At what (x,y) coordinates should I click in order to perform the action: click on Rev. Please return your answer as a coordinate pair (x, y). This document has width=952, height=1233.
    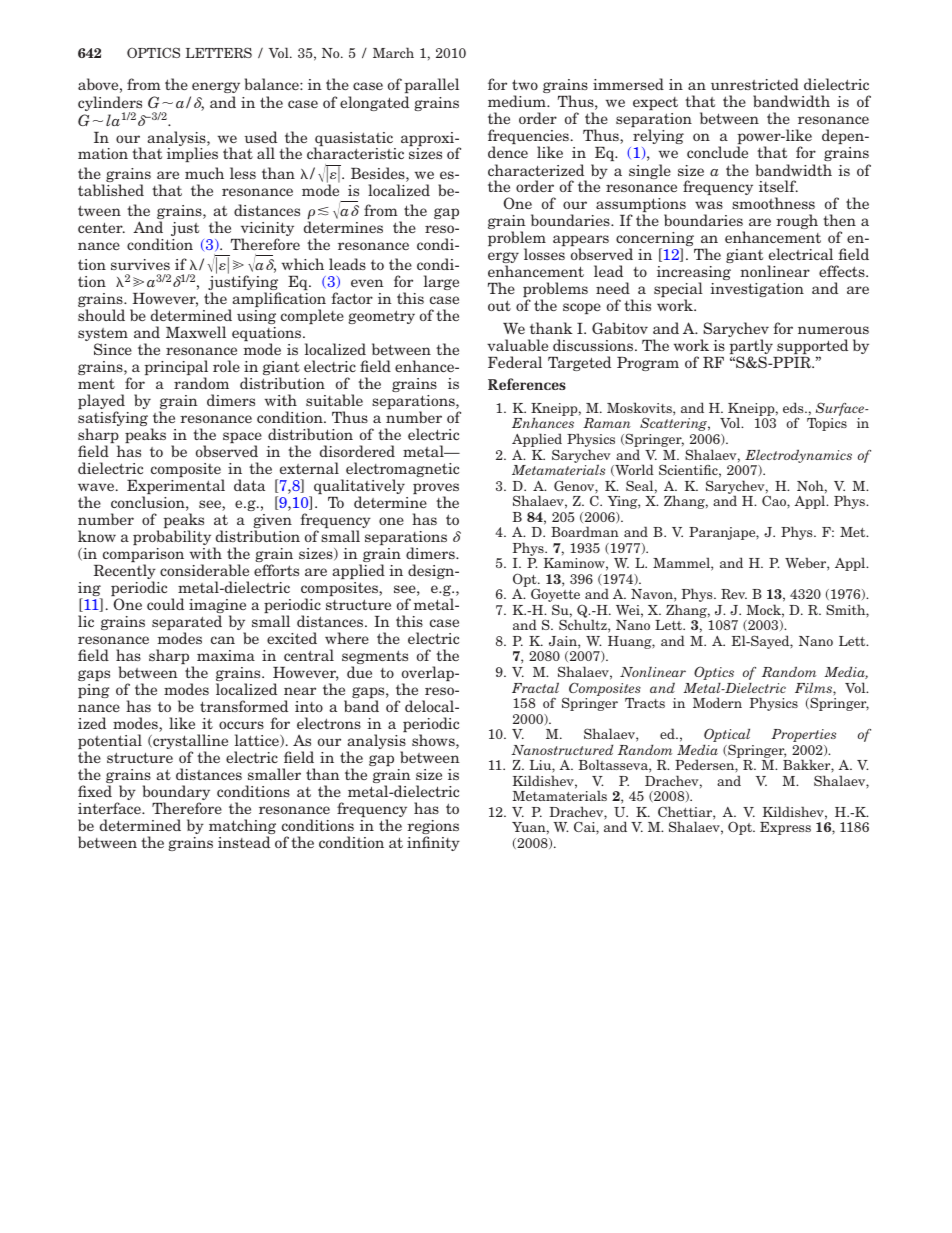
    Looking at the image, I should click on (734, 594).
